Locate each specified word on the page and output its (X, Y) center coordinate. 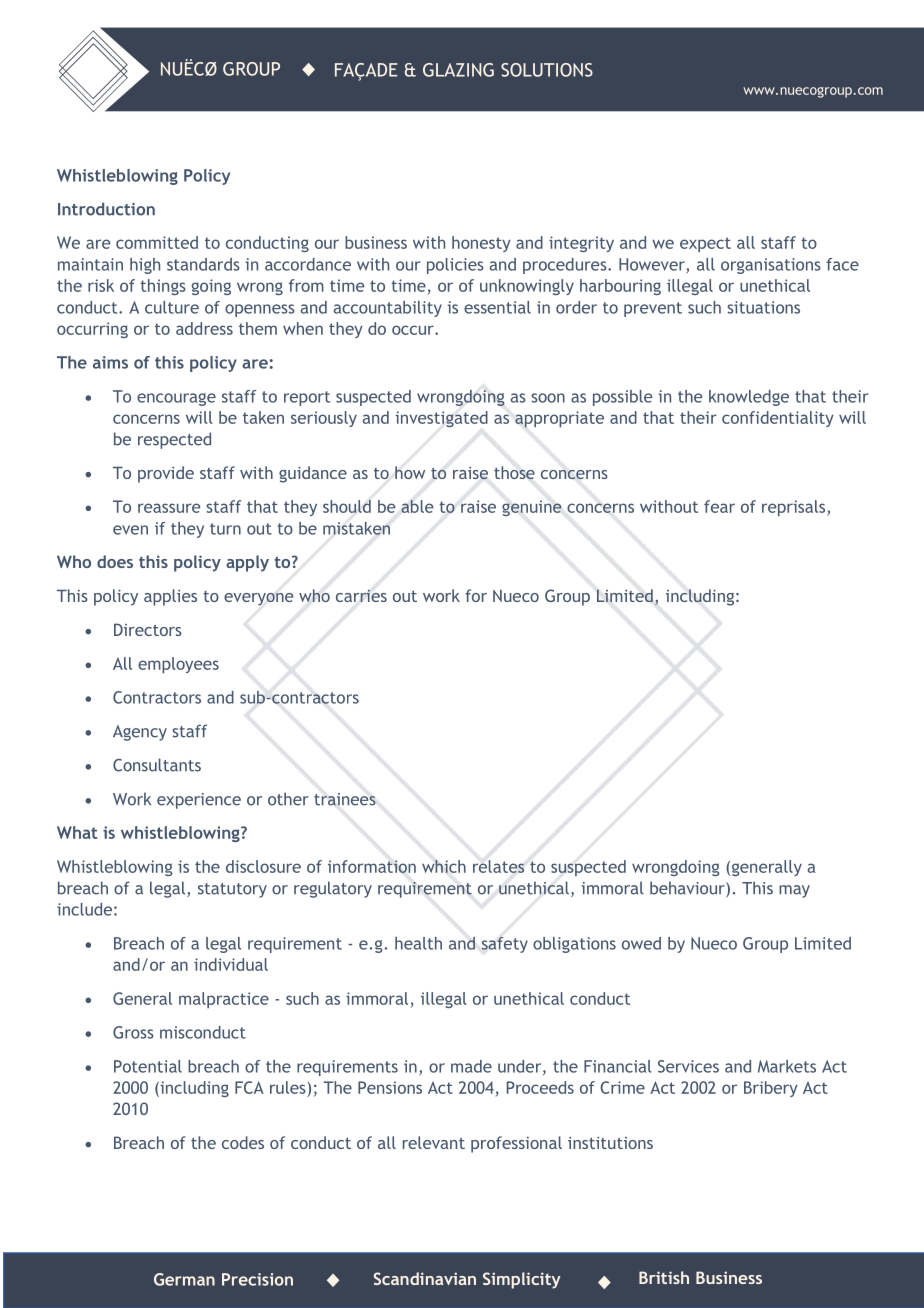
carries (361, 596)
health (418, 943)
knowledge (749, 398)
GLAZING (458, 70)
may (794, 891)
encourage (176, 399)
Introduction (106, 209)
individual (231, 964)
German (184, 1279)
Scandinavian (425, 1278)
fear (719, 506)
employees (178, 665)
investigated (441, 419)
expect (705, 244)
